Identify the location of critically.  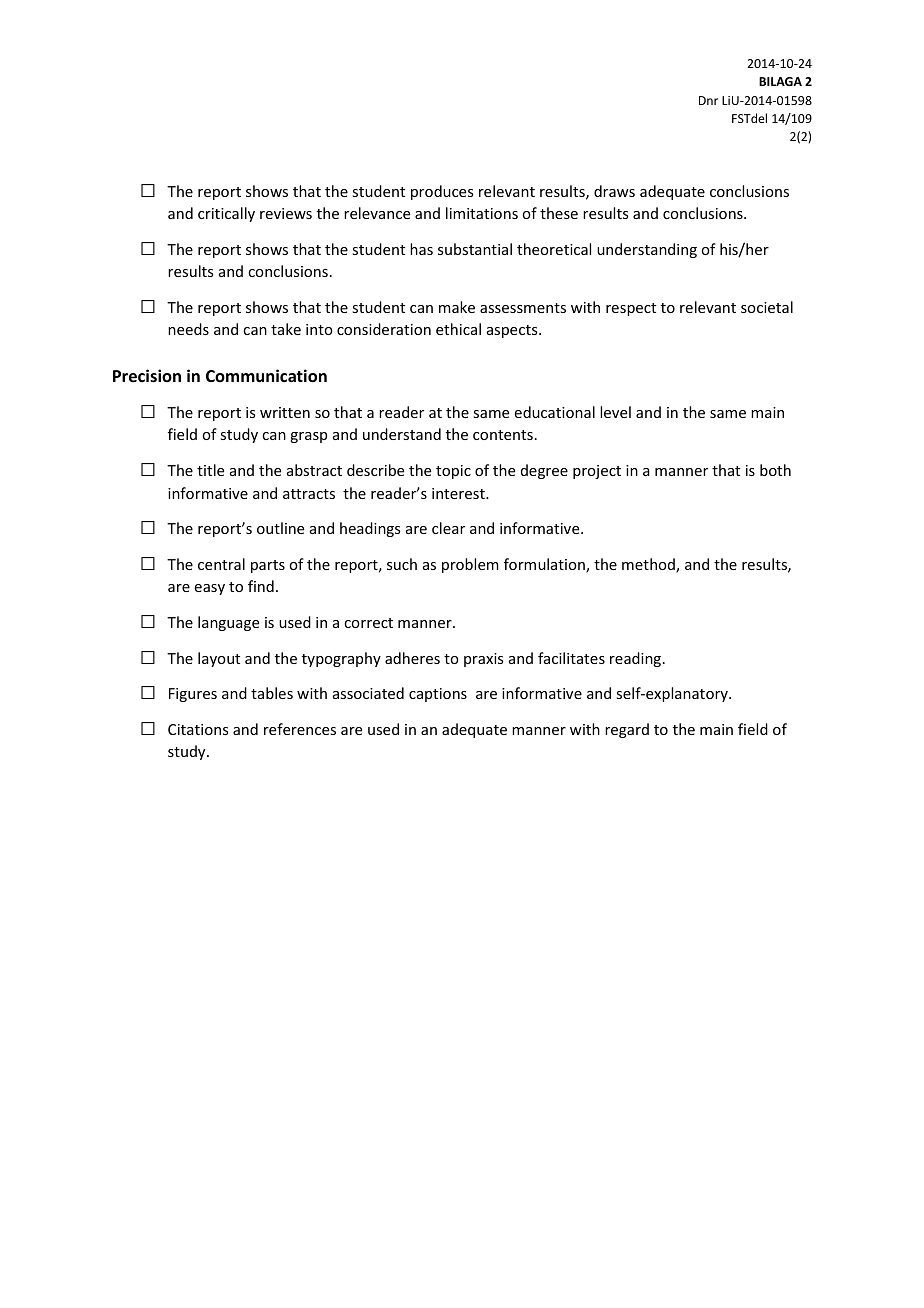
(226, 214).
